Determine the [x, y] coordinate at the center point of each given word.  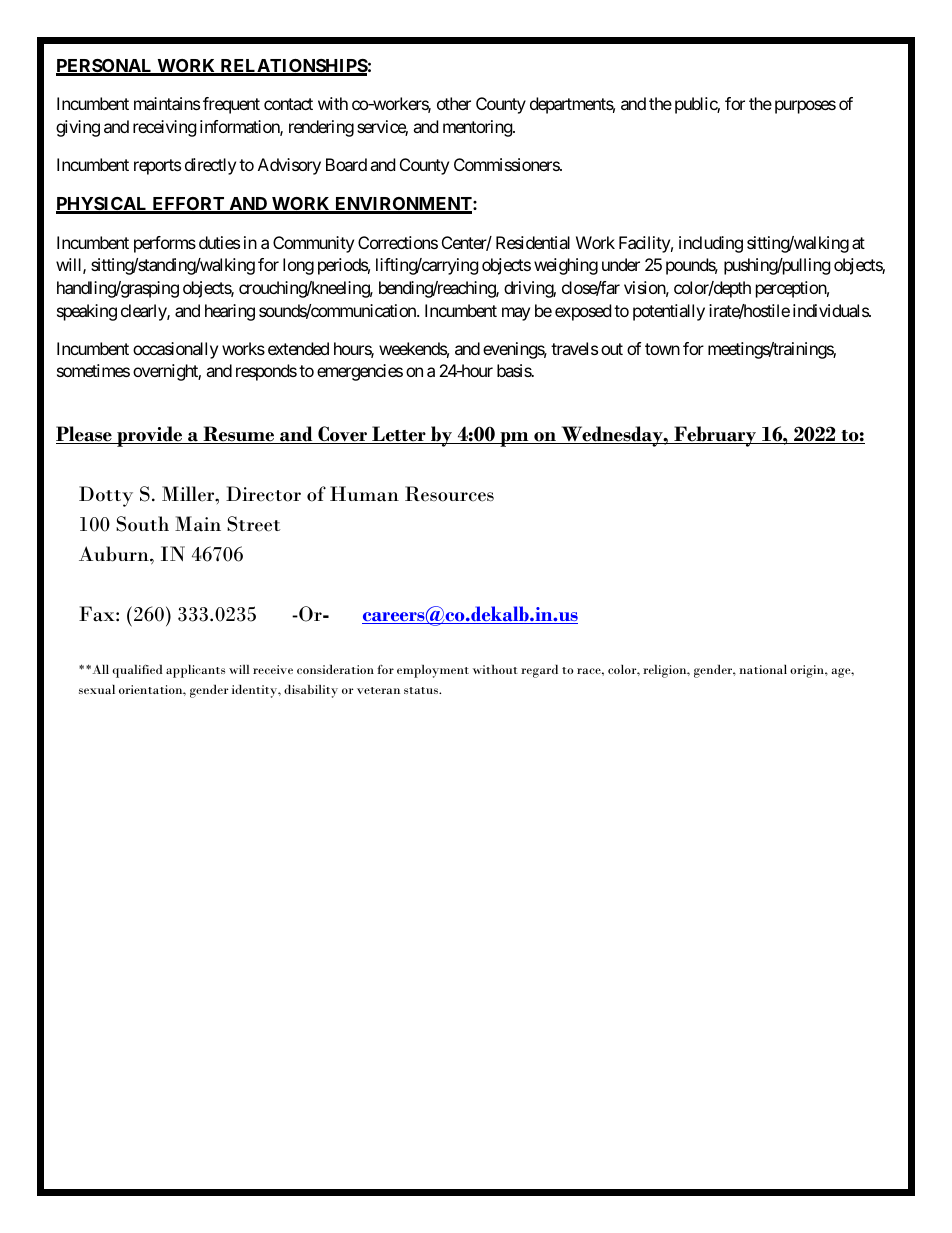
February [715, 436]
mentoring [478, 128]
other [454, 103]
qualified [137, 671]
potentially [669, 312]
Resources [449, 494]
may [516, 314]
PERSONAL [105, 67]
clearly [144, 312]
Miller [189, 494]
